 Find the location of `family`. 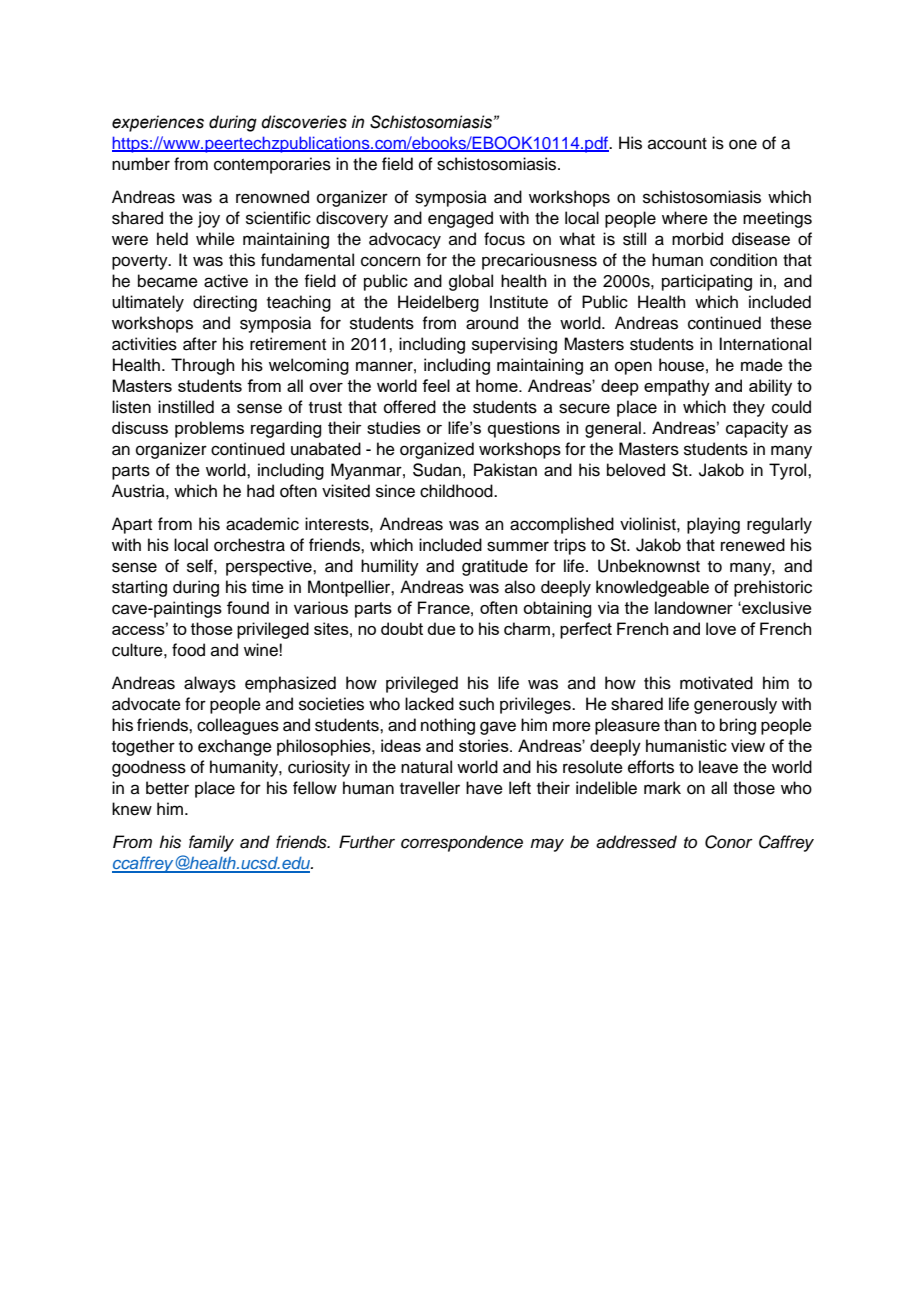

family is located at coordinates (211, 843).
